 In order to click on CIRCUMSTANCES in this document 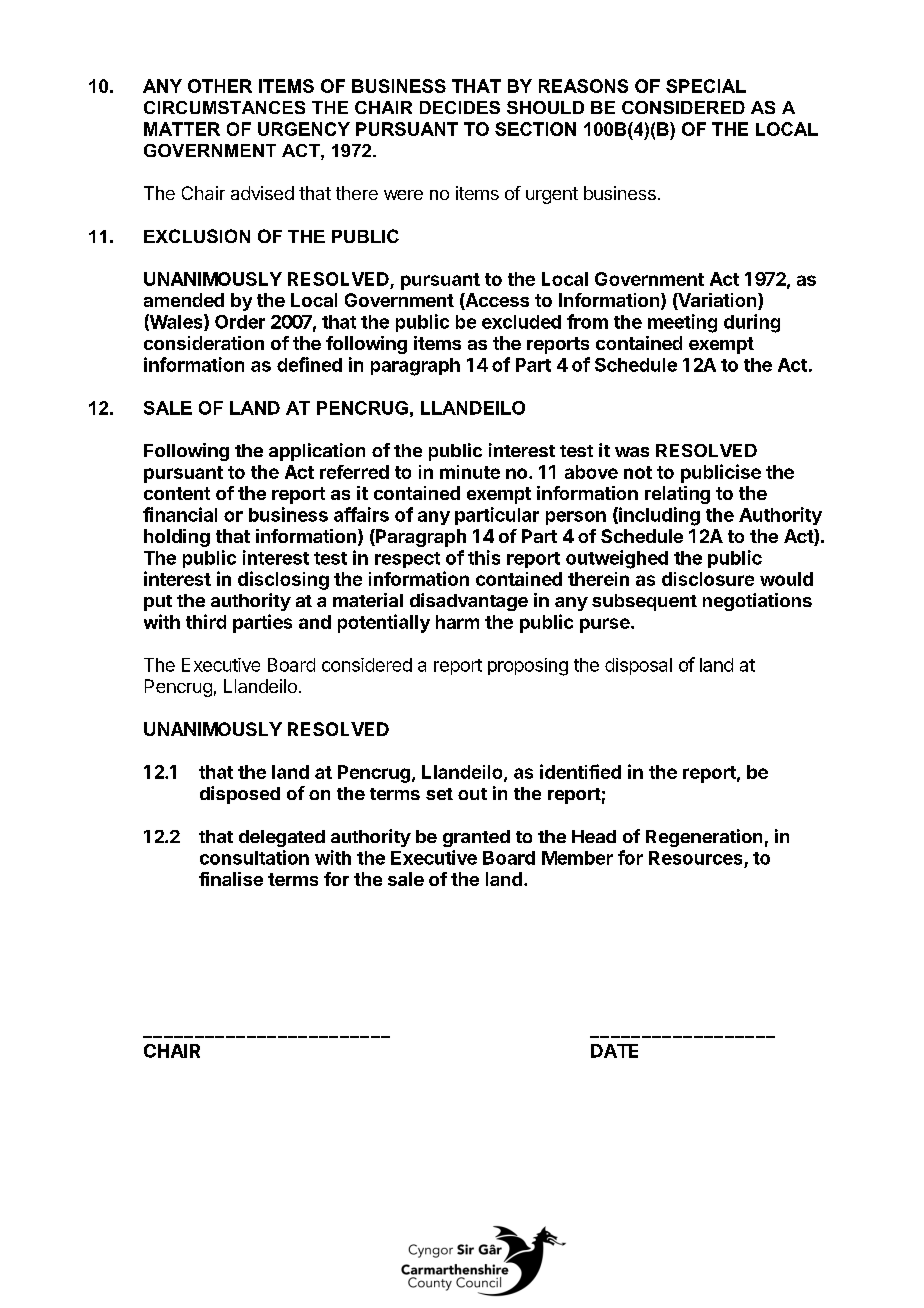, I will do `click(224, 107)`.
